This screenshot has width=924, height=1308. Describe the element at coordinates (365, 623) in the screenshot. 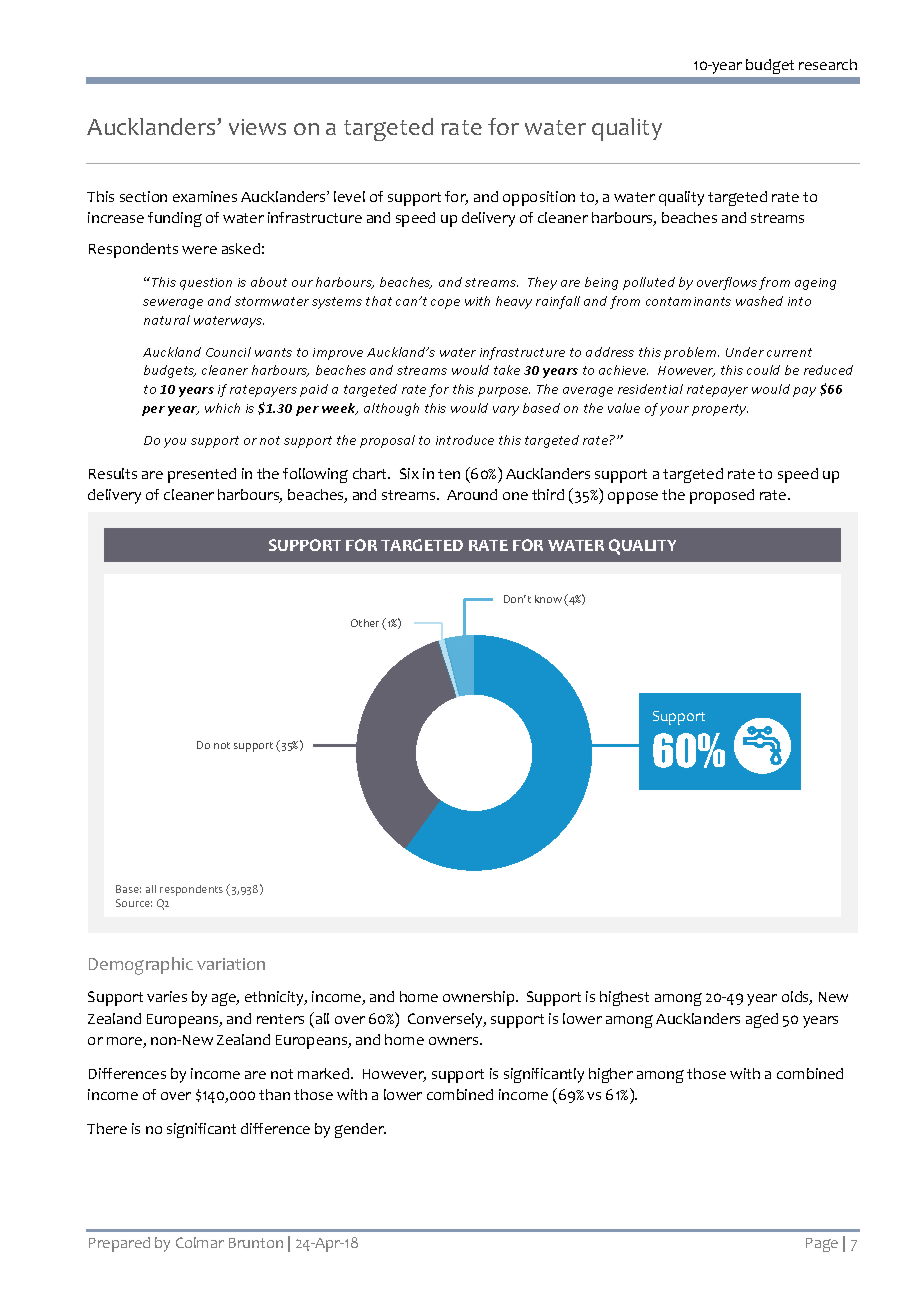

I see `Other` at that location.
